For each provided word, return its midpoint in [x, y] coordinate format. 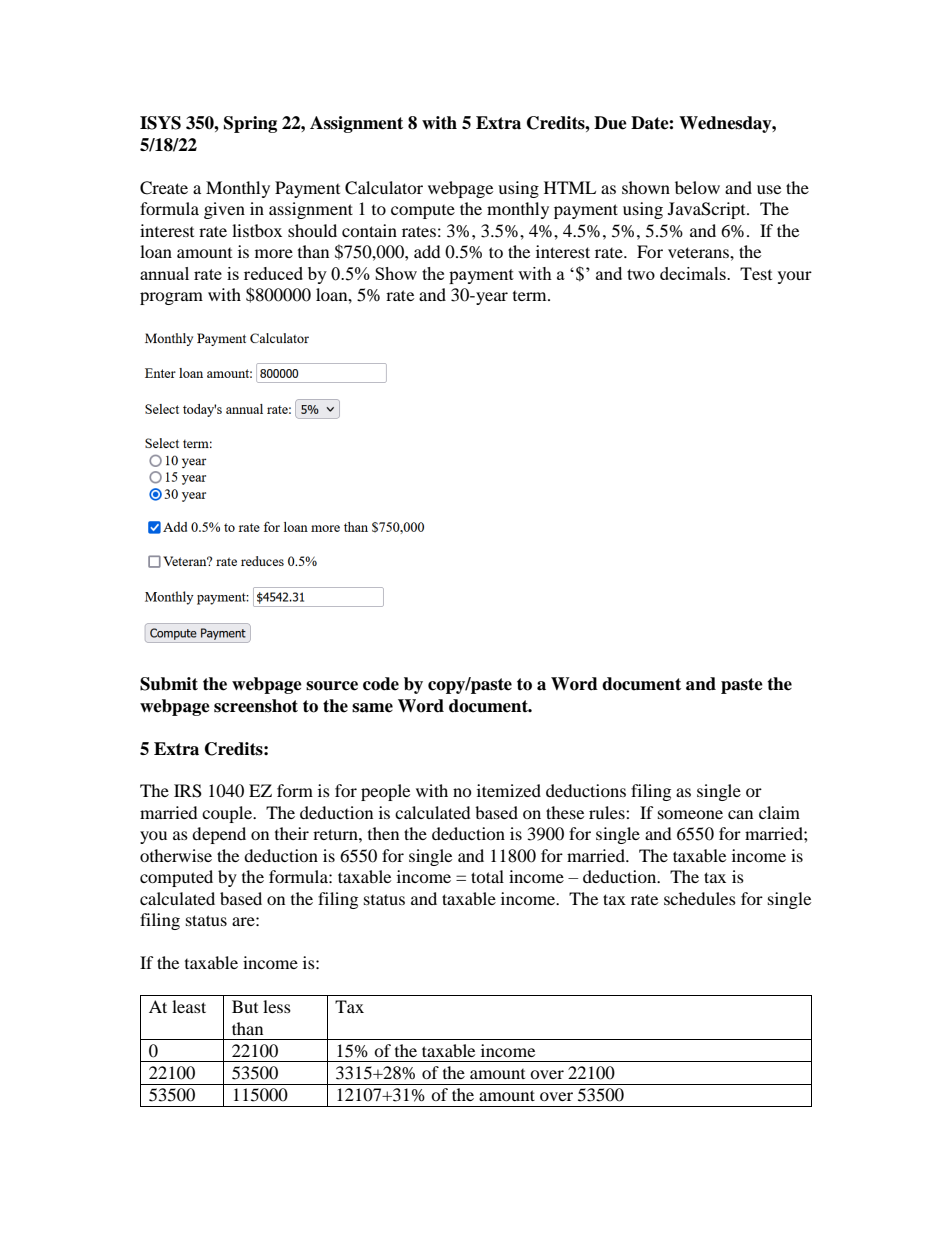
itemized [509, 790]
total [487, 876]
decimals [694, 273]
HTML [570, 187]
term [531, 296]
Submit [169, 684]
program [171, 298]
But [245, 1006]
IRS [188, 791]
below [697, 187]
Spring [250, 124]
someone [690, 814]
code [381, 684]
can [740, 814]
